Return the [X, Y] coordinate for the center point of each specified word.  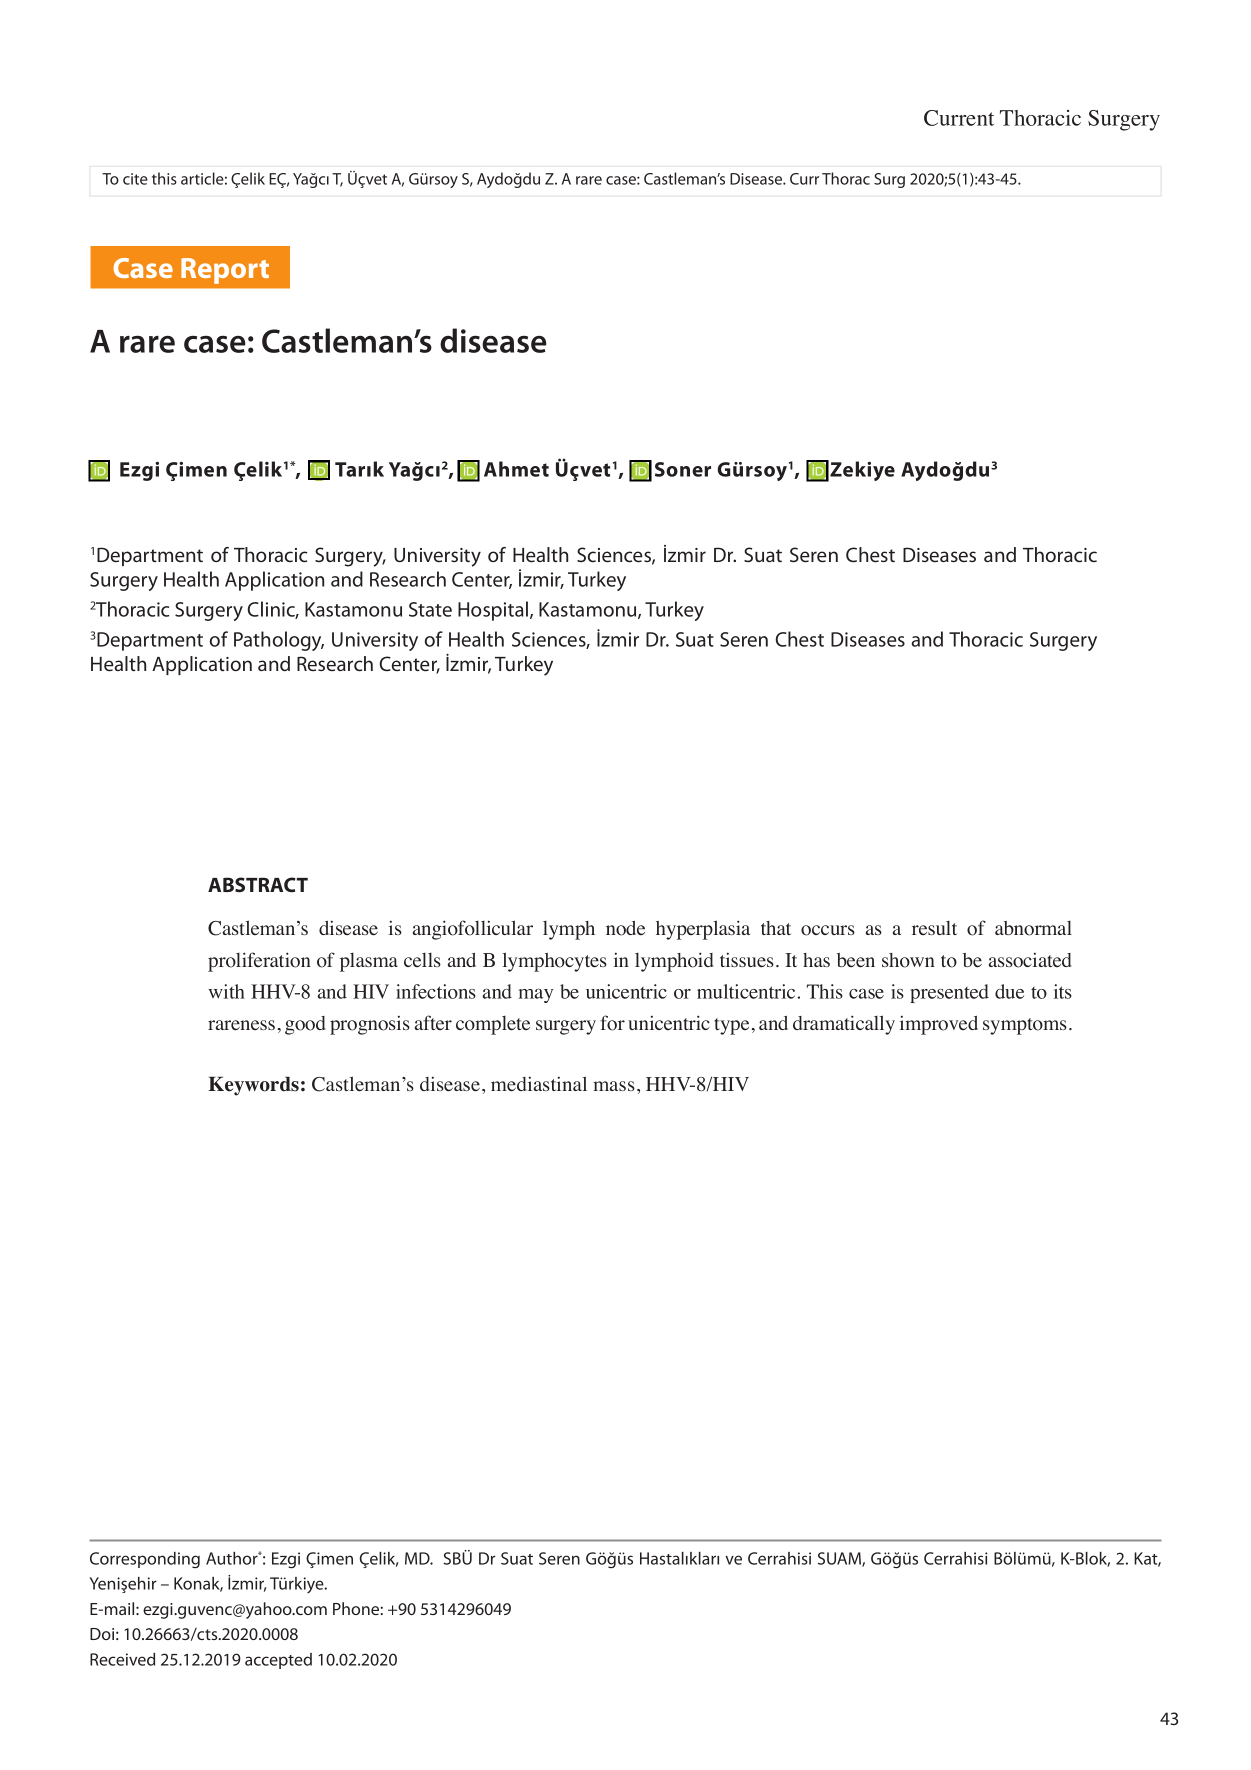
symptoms [1025, 1026]
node [625, 928]
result [934, 928]
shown [908, 960]
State [430, 609]
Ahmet [516, 469]
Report [225, 271]
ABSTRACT [258, 884]
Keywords [253, 1086]
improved [939, 1025]
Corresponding [145, 1560]
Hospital [494, 611]
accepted [278, 1661]
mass [614, 1086]
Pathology [279, 641]
